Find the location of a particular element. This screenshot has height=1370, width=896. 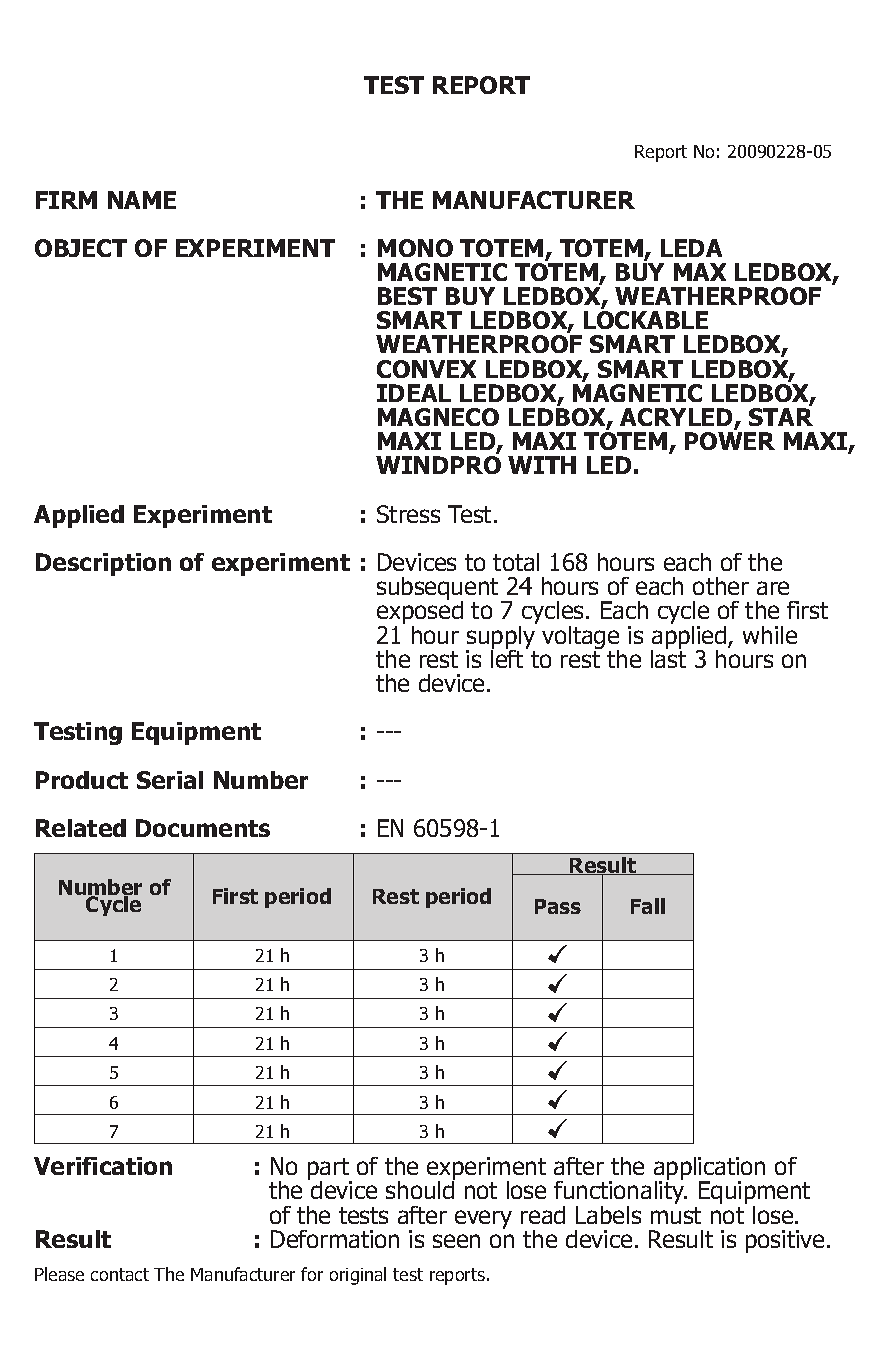

LEDA is located at coordinates (691, 248).
